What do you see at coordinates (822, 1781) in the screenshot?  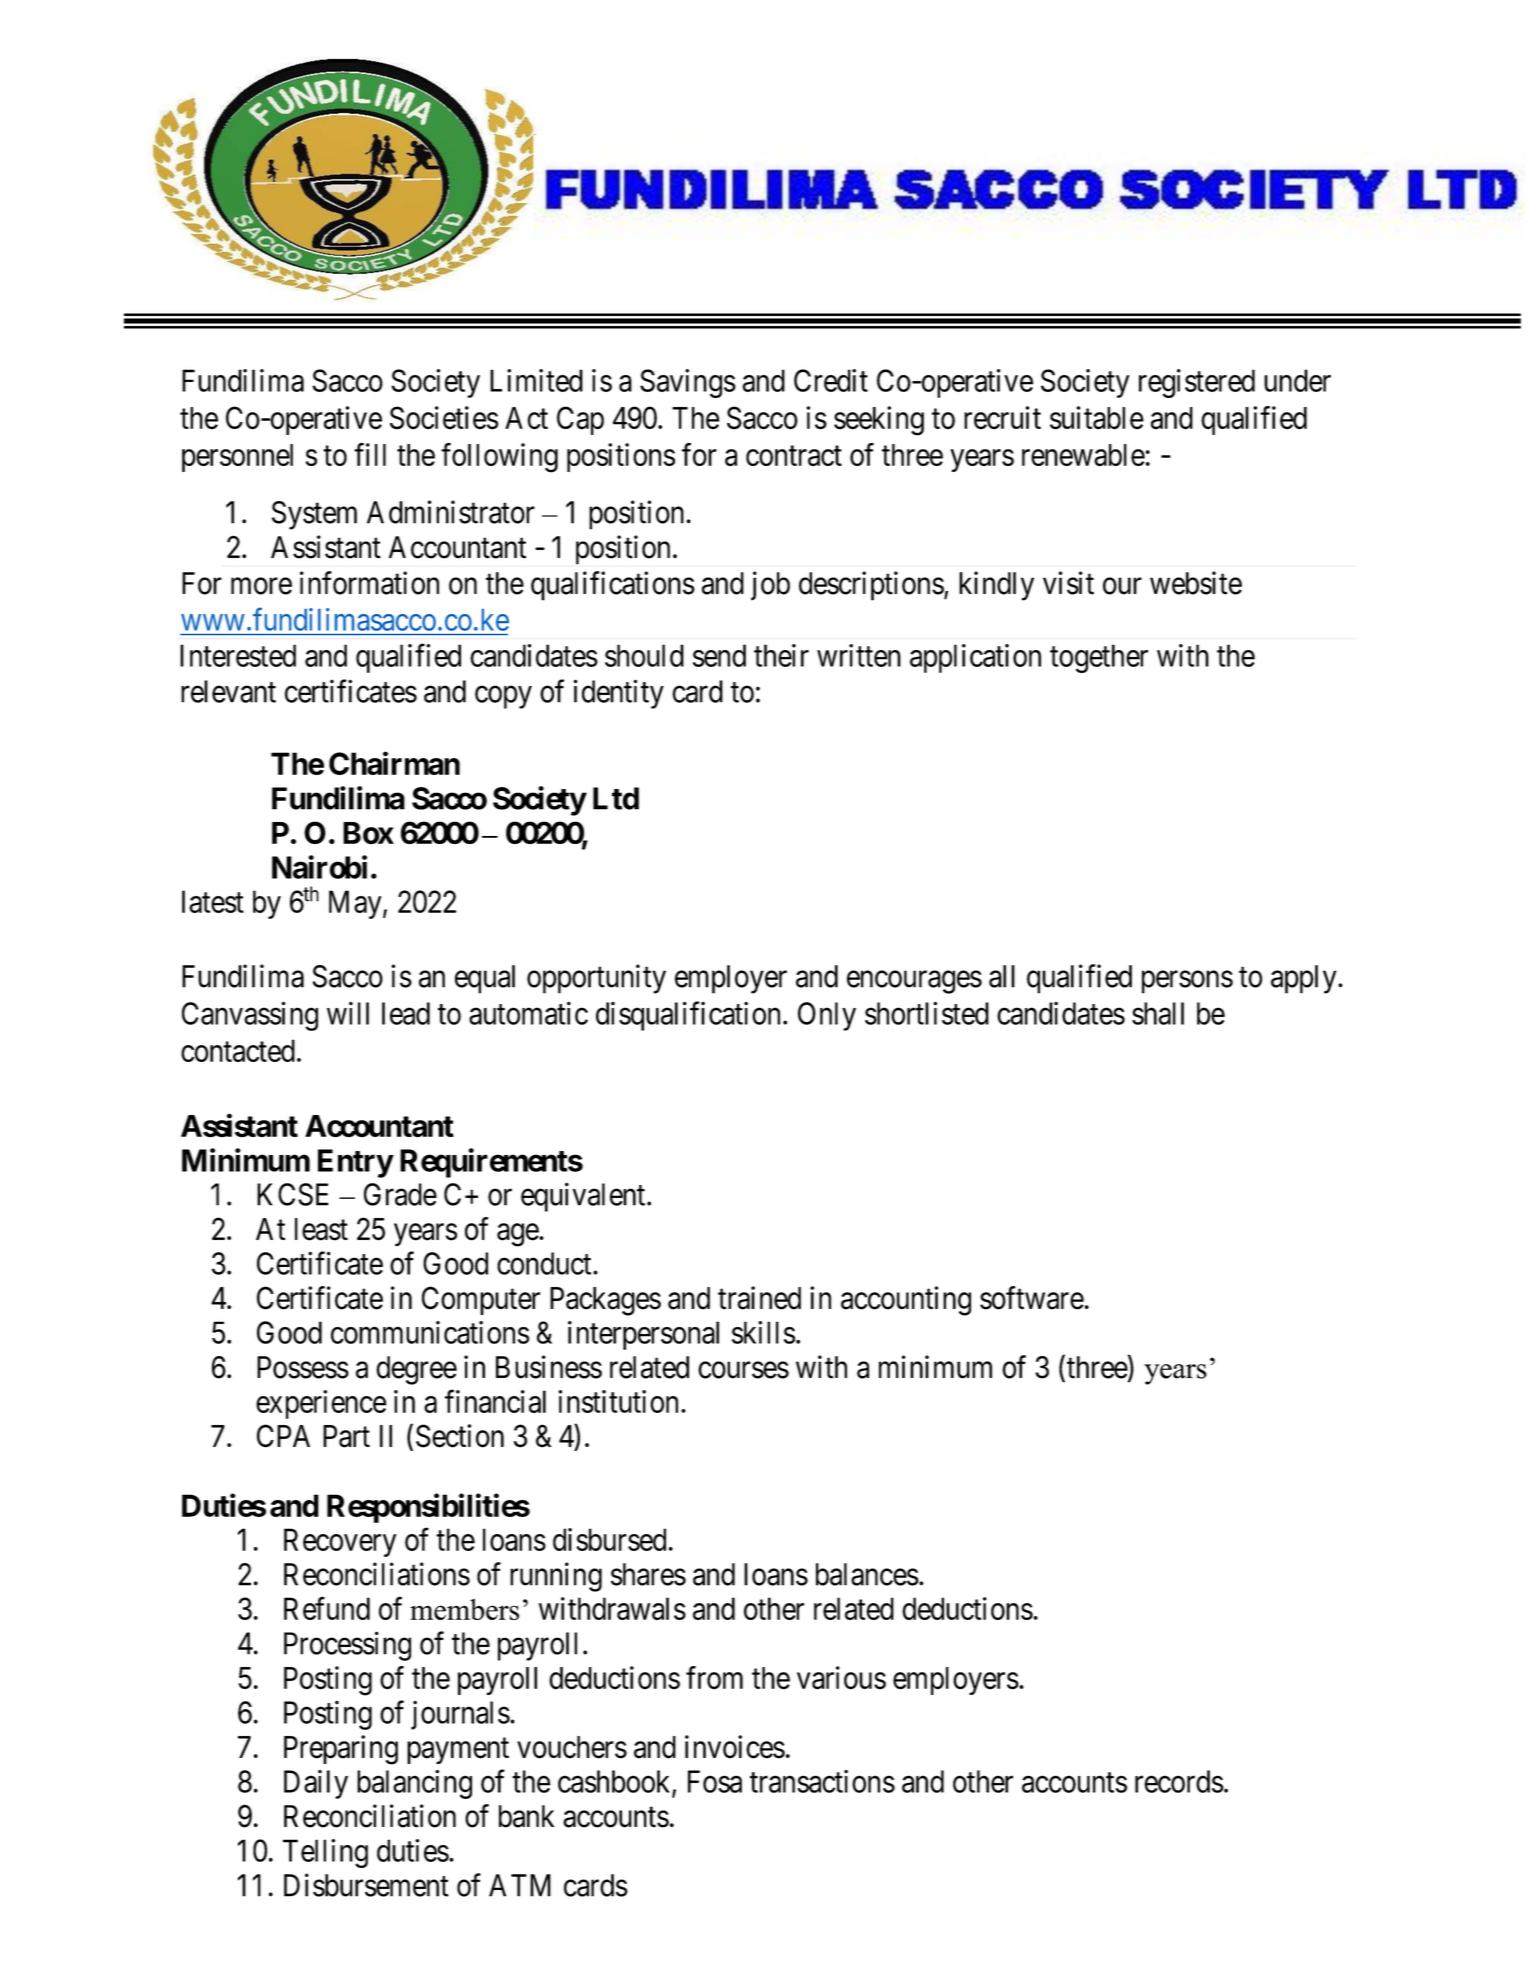 I see `transactions` at bounding box center [822, 1781].
